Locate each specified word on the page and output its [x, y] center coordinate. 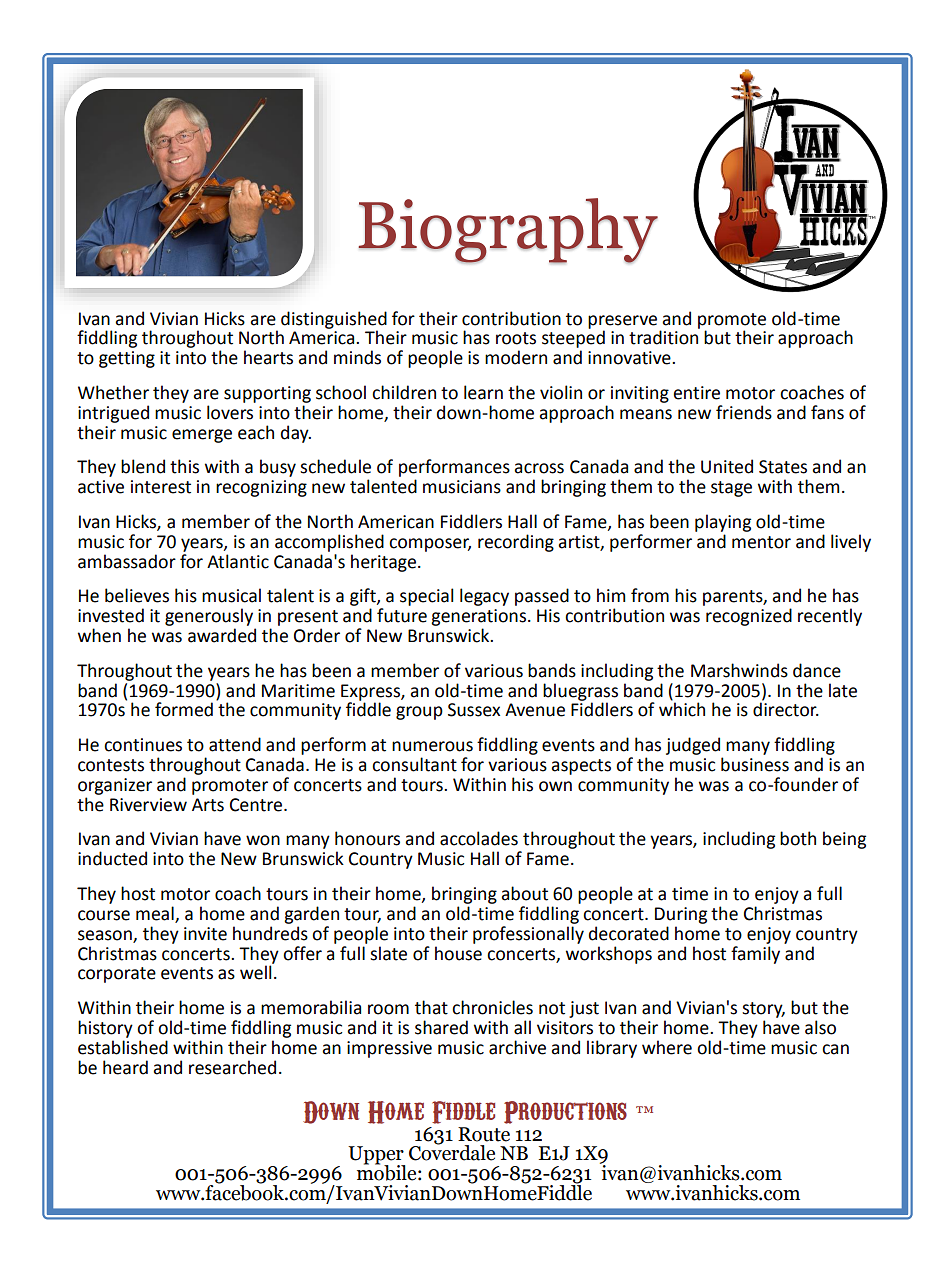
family [755, 955]
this [184, 466]
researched [232, 1067]
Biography [508, 231]
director [786, 709]
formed [184, 709]
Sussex [474, 710]
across [539, 468]
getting [127, 359]
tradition [664, 336]
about [524, 893]
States [783, 467]
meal [156, 914]
